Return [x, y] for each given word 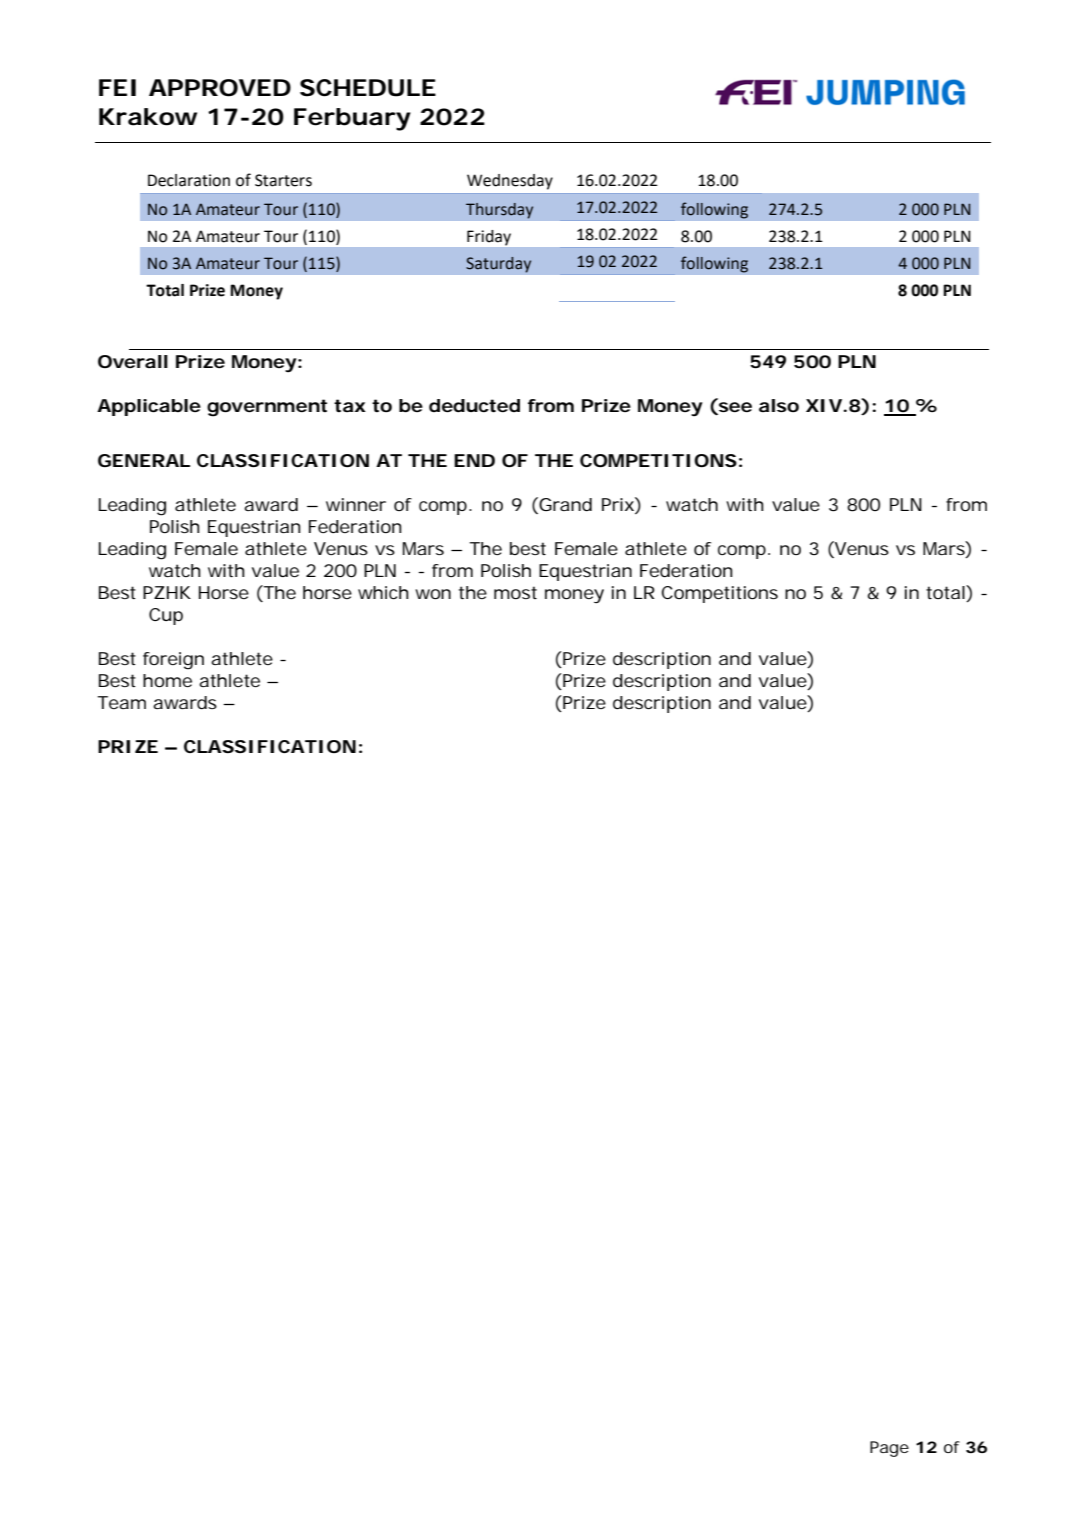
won [433, 594]
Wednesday [510, 182]
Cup [166, 616]
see [734, 408]
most [515, 592]
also [779, 405]
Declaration [189, 180]
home [167, 680]
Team [121, 702]
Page [889, 1449]
